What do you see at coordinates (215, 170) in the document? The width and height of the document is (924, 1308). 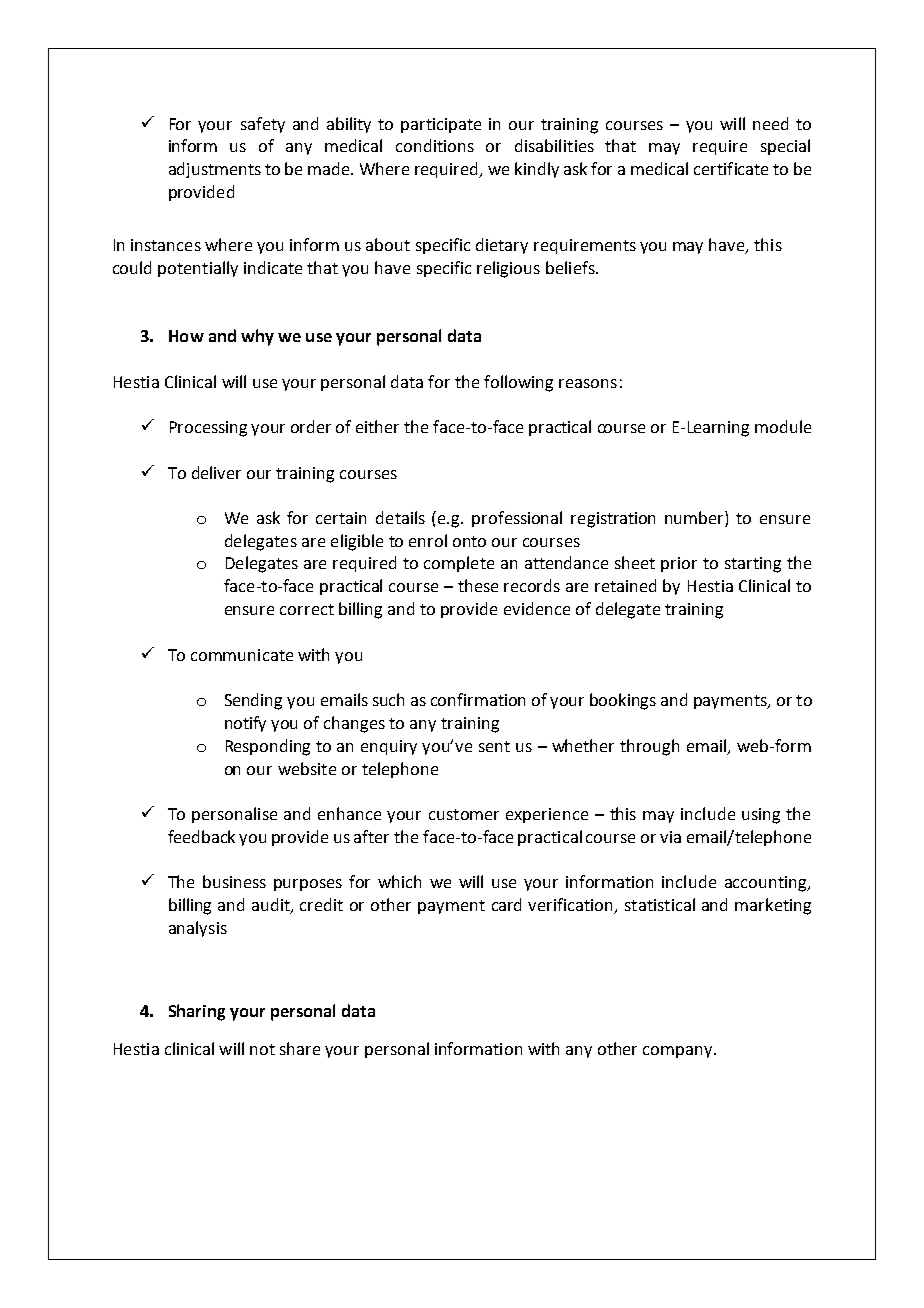 I see `adjustments` at bounding box center [215, 170].
